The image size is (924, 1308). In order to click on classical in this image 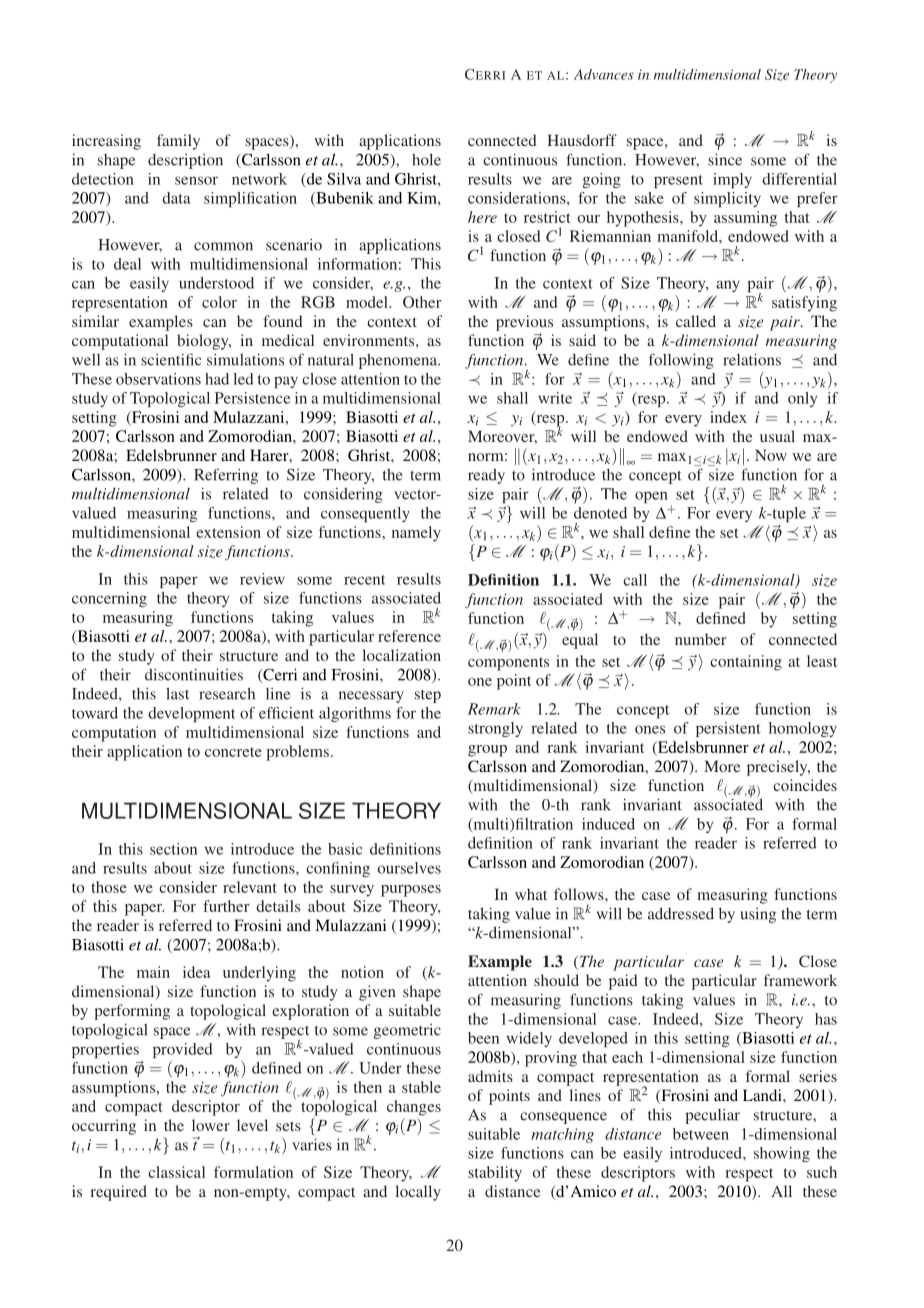, I will do `click(176, 1172)`.
